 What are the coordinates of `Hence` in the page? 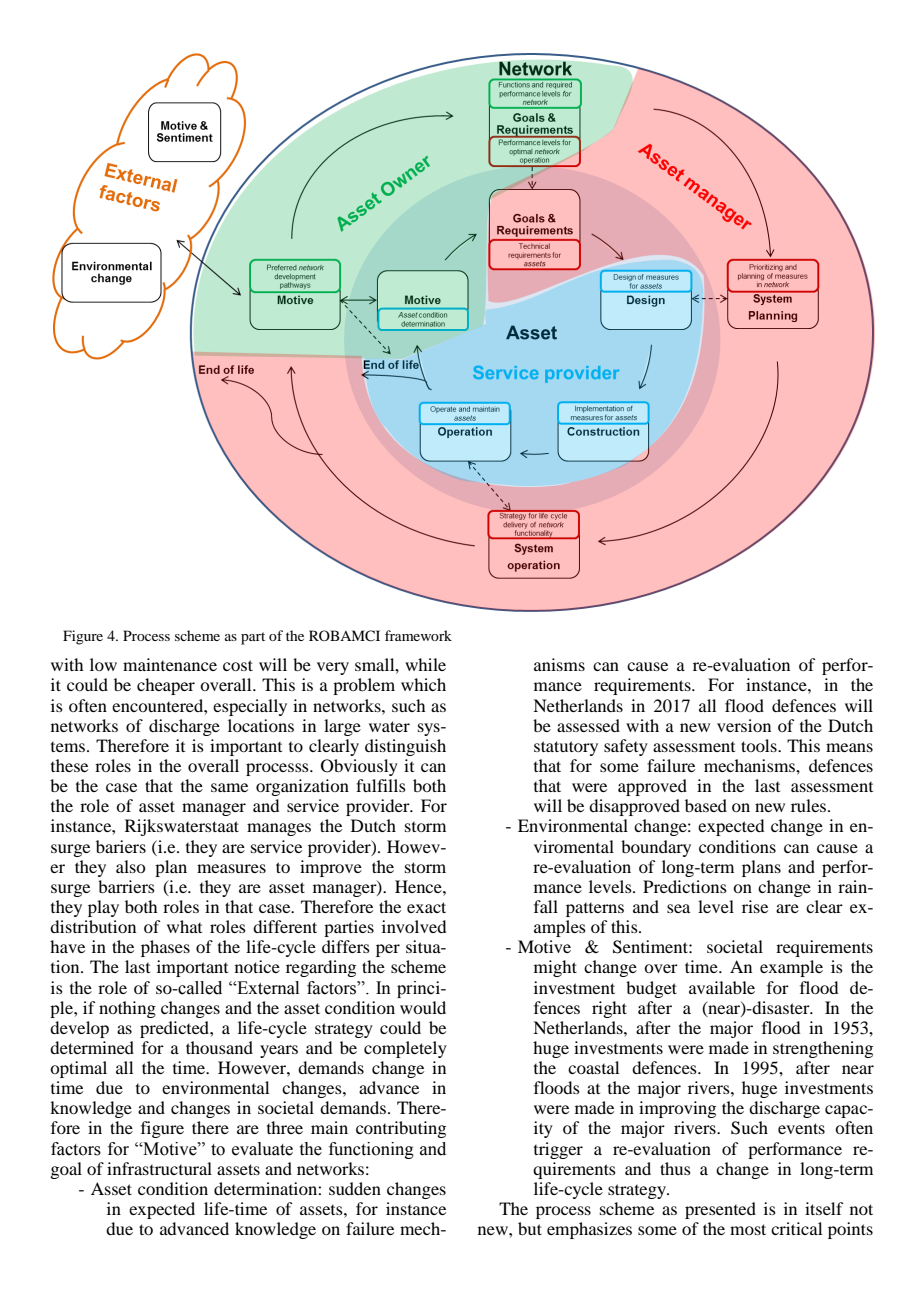 It's located at (419, 886).
